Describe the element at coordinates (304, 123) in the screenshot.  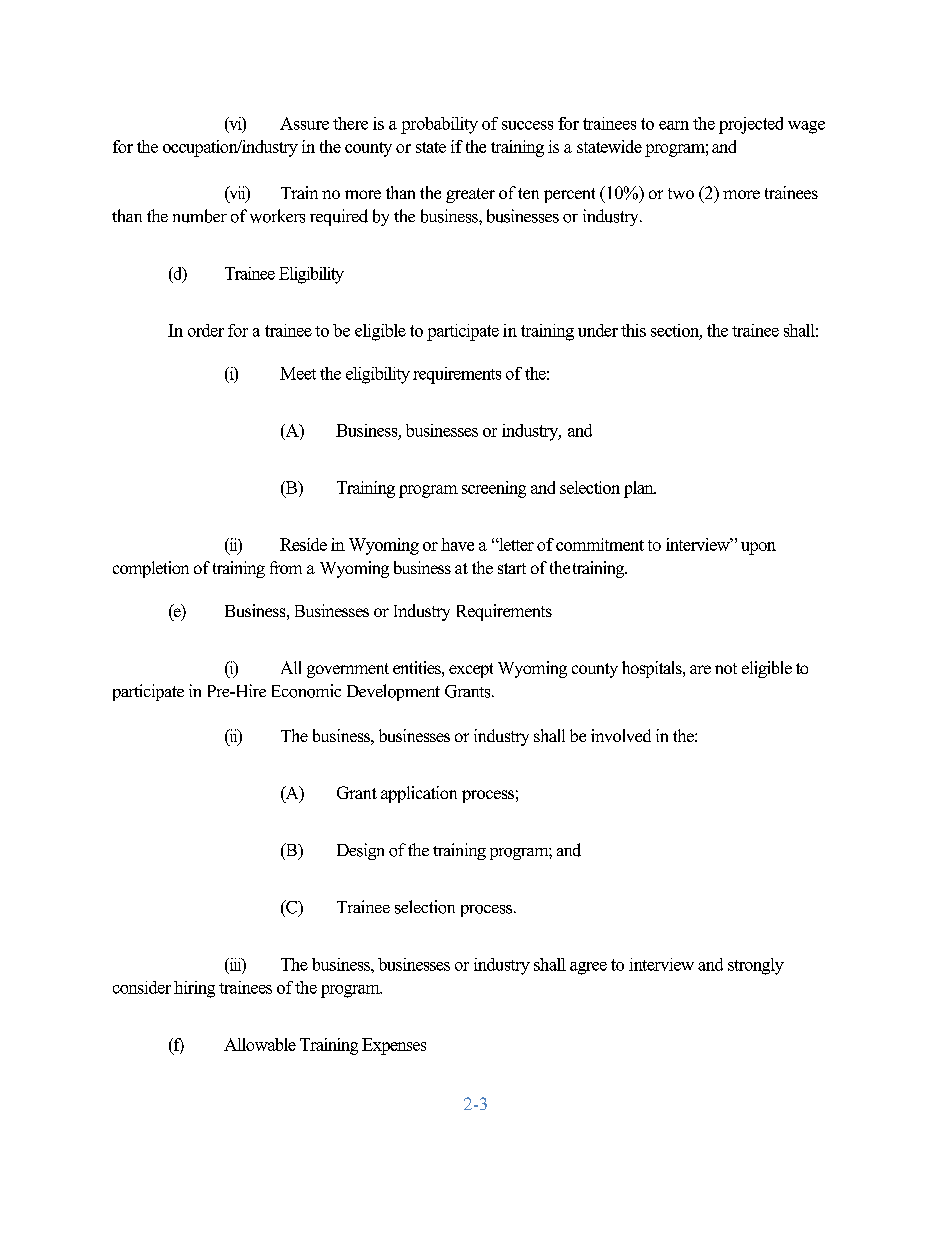
I see `Assure` at that location.
